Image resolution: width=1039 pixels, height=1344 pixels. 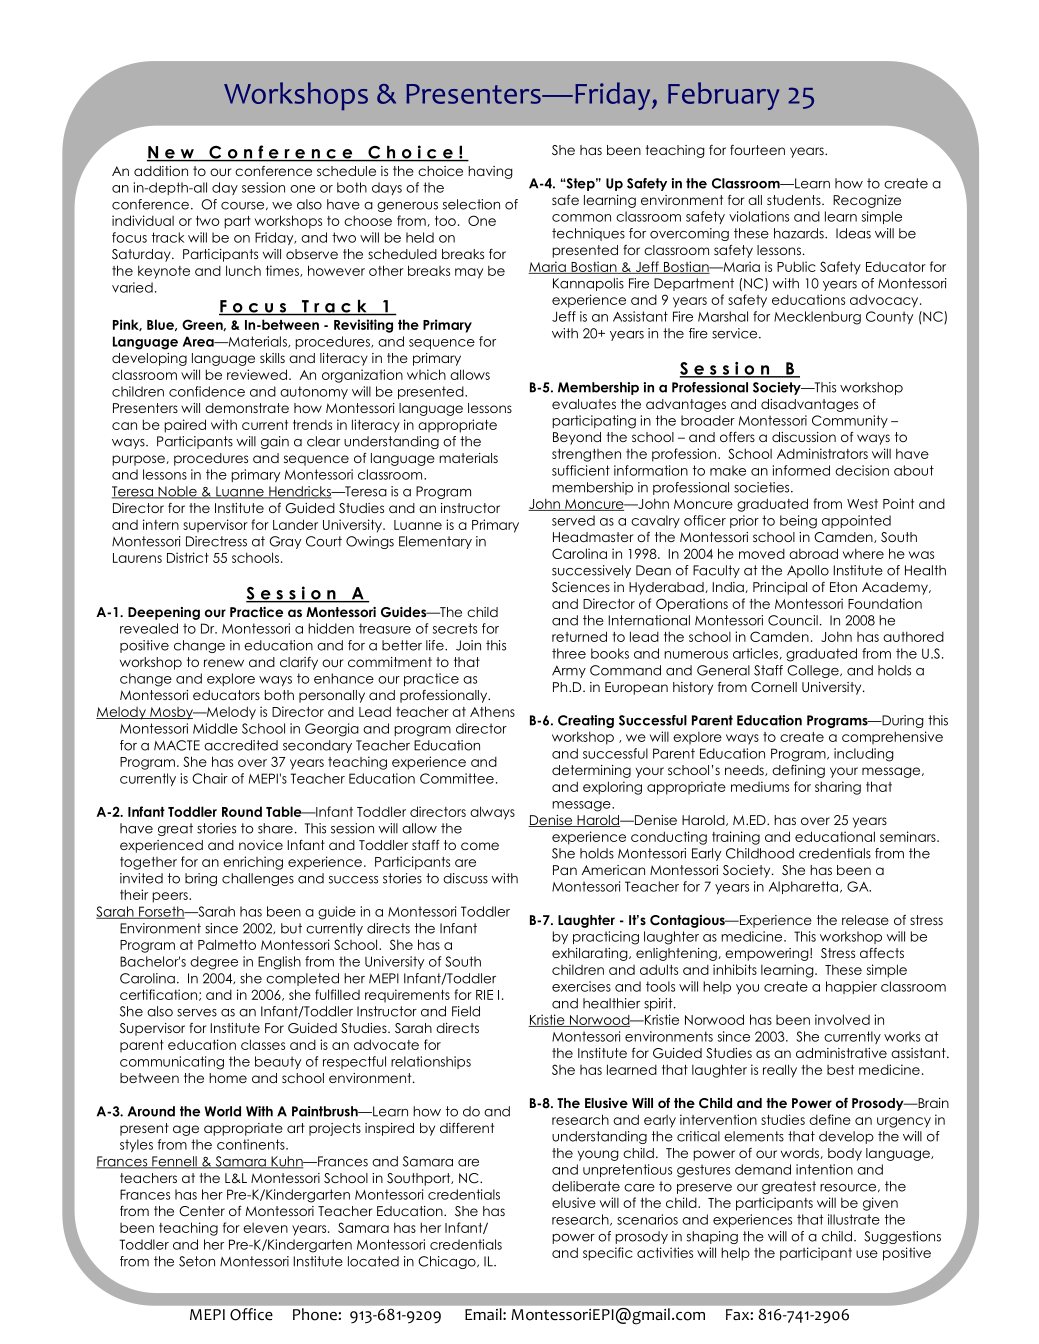 What do you see at coordinates (188, 557) in the screenshot?
I see `District` at bounding box center [188, 557].
